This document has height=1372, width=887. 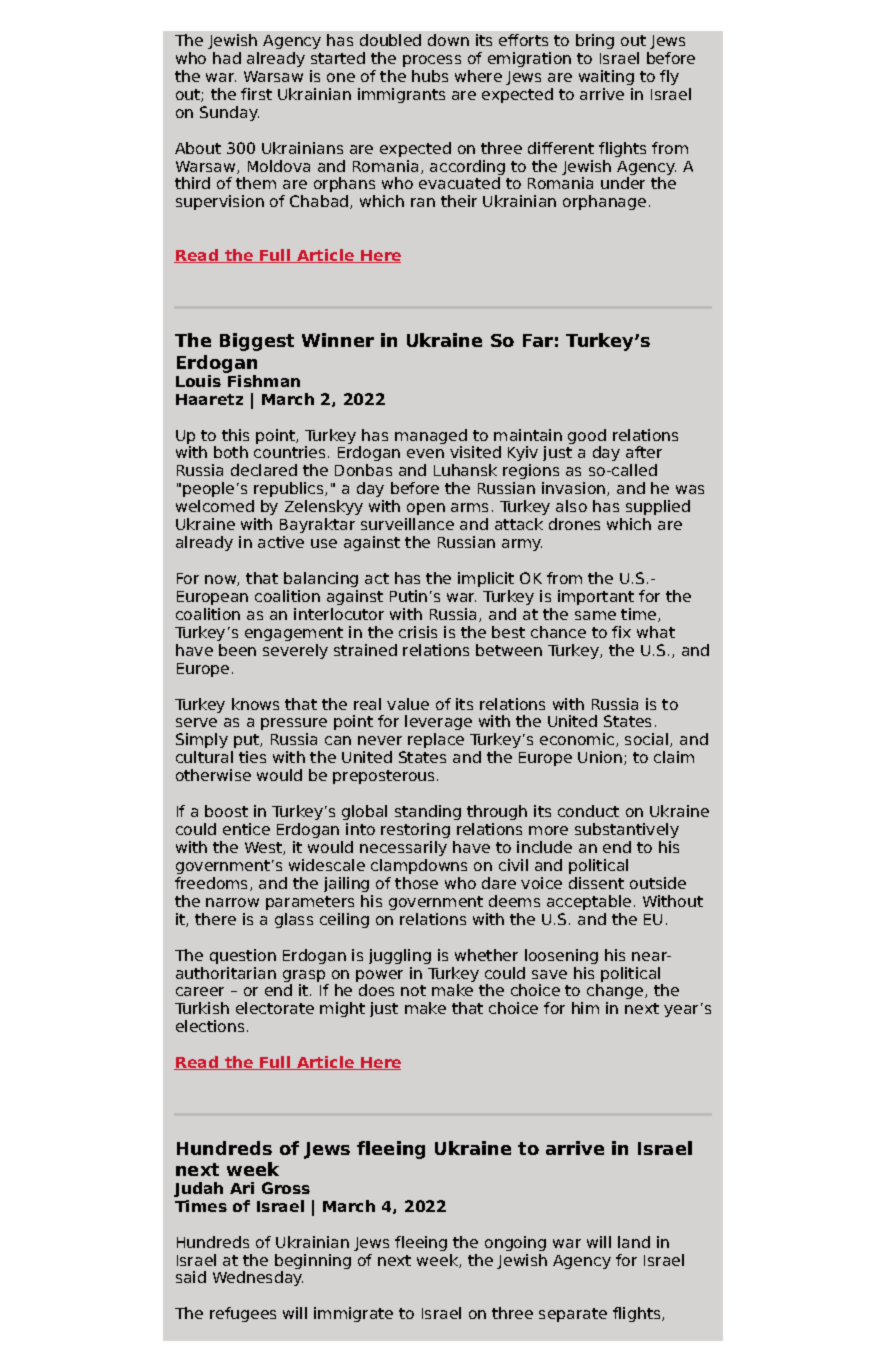 I want to click on waiting, so click(x=606, y=77).
